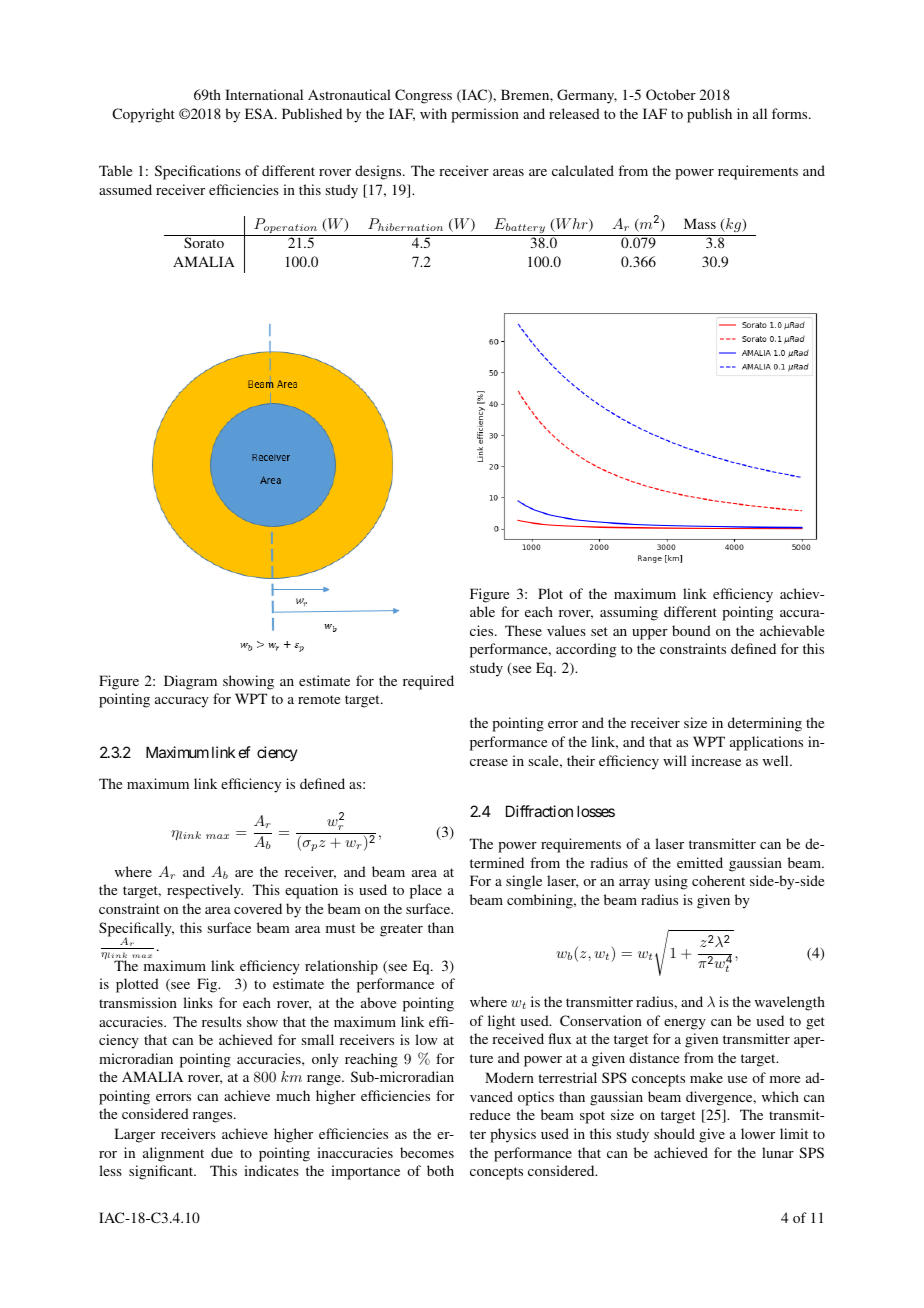 The width and height of the page is (924, 1308). Describe the element at coordinates (674, 1133) in the page. I see `should` at that location.
